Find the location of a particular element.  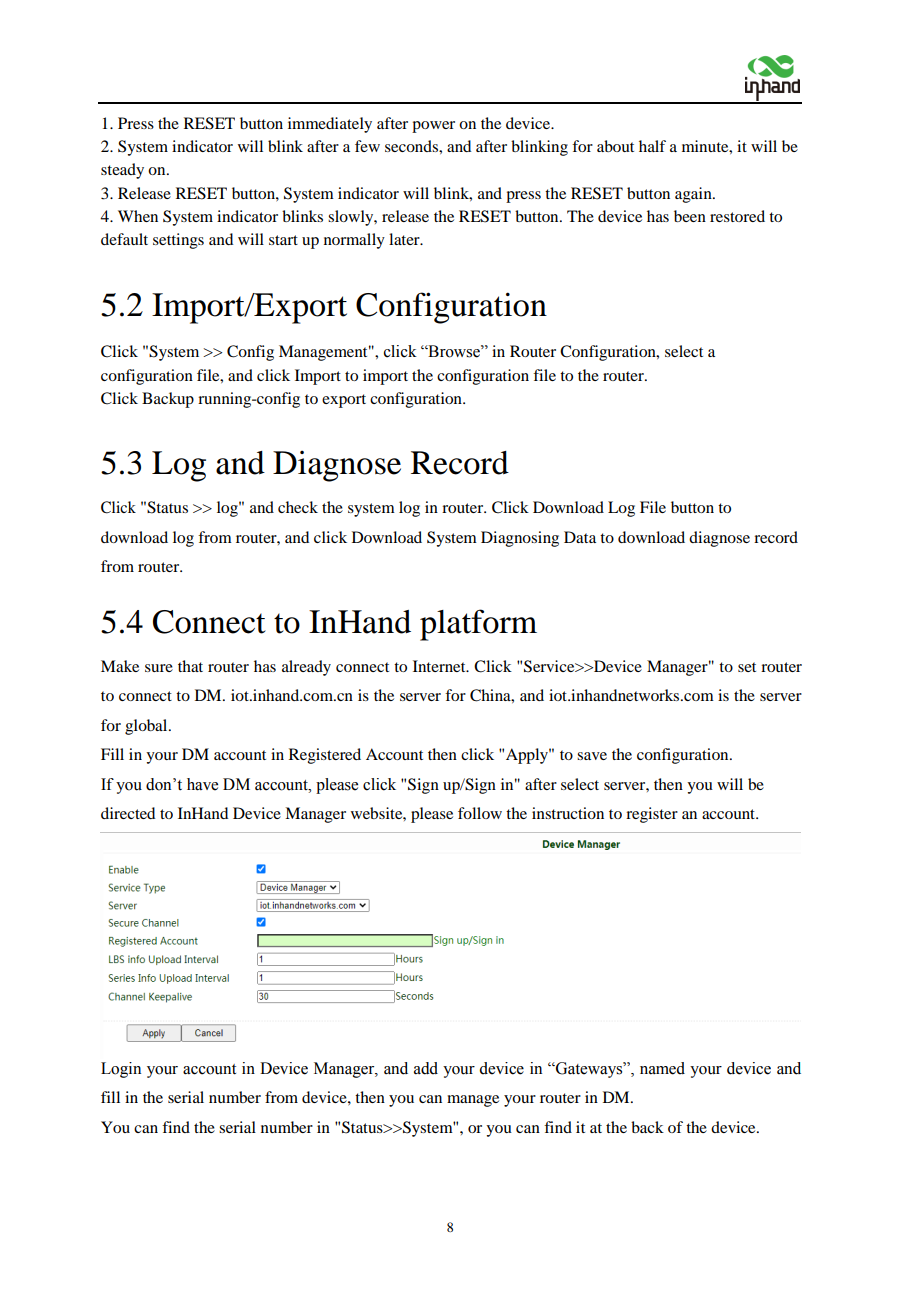

Login is located at coordinates (121, 1070).
